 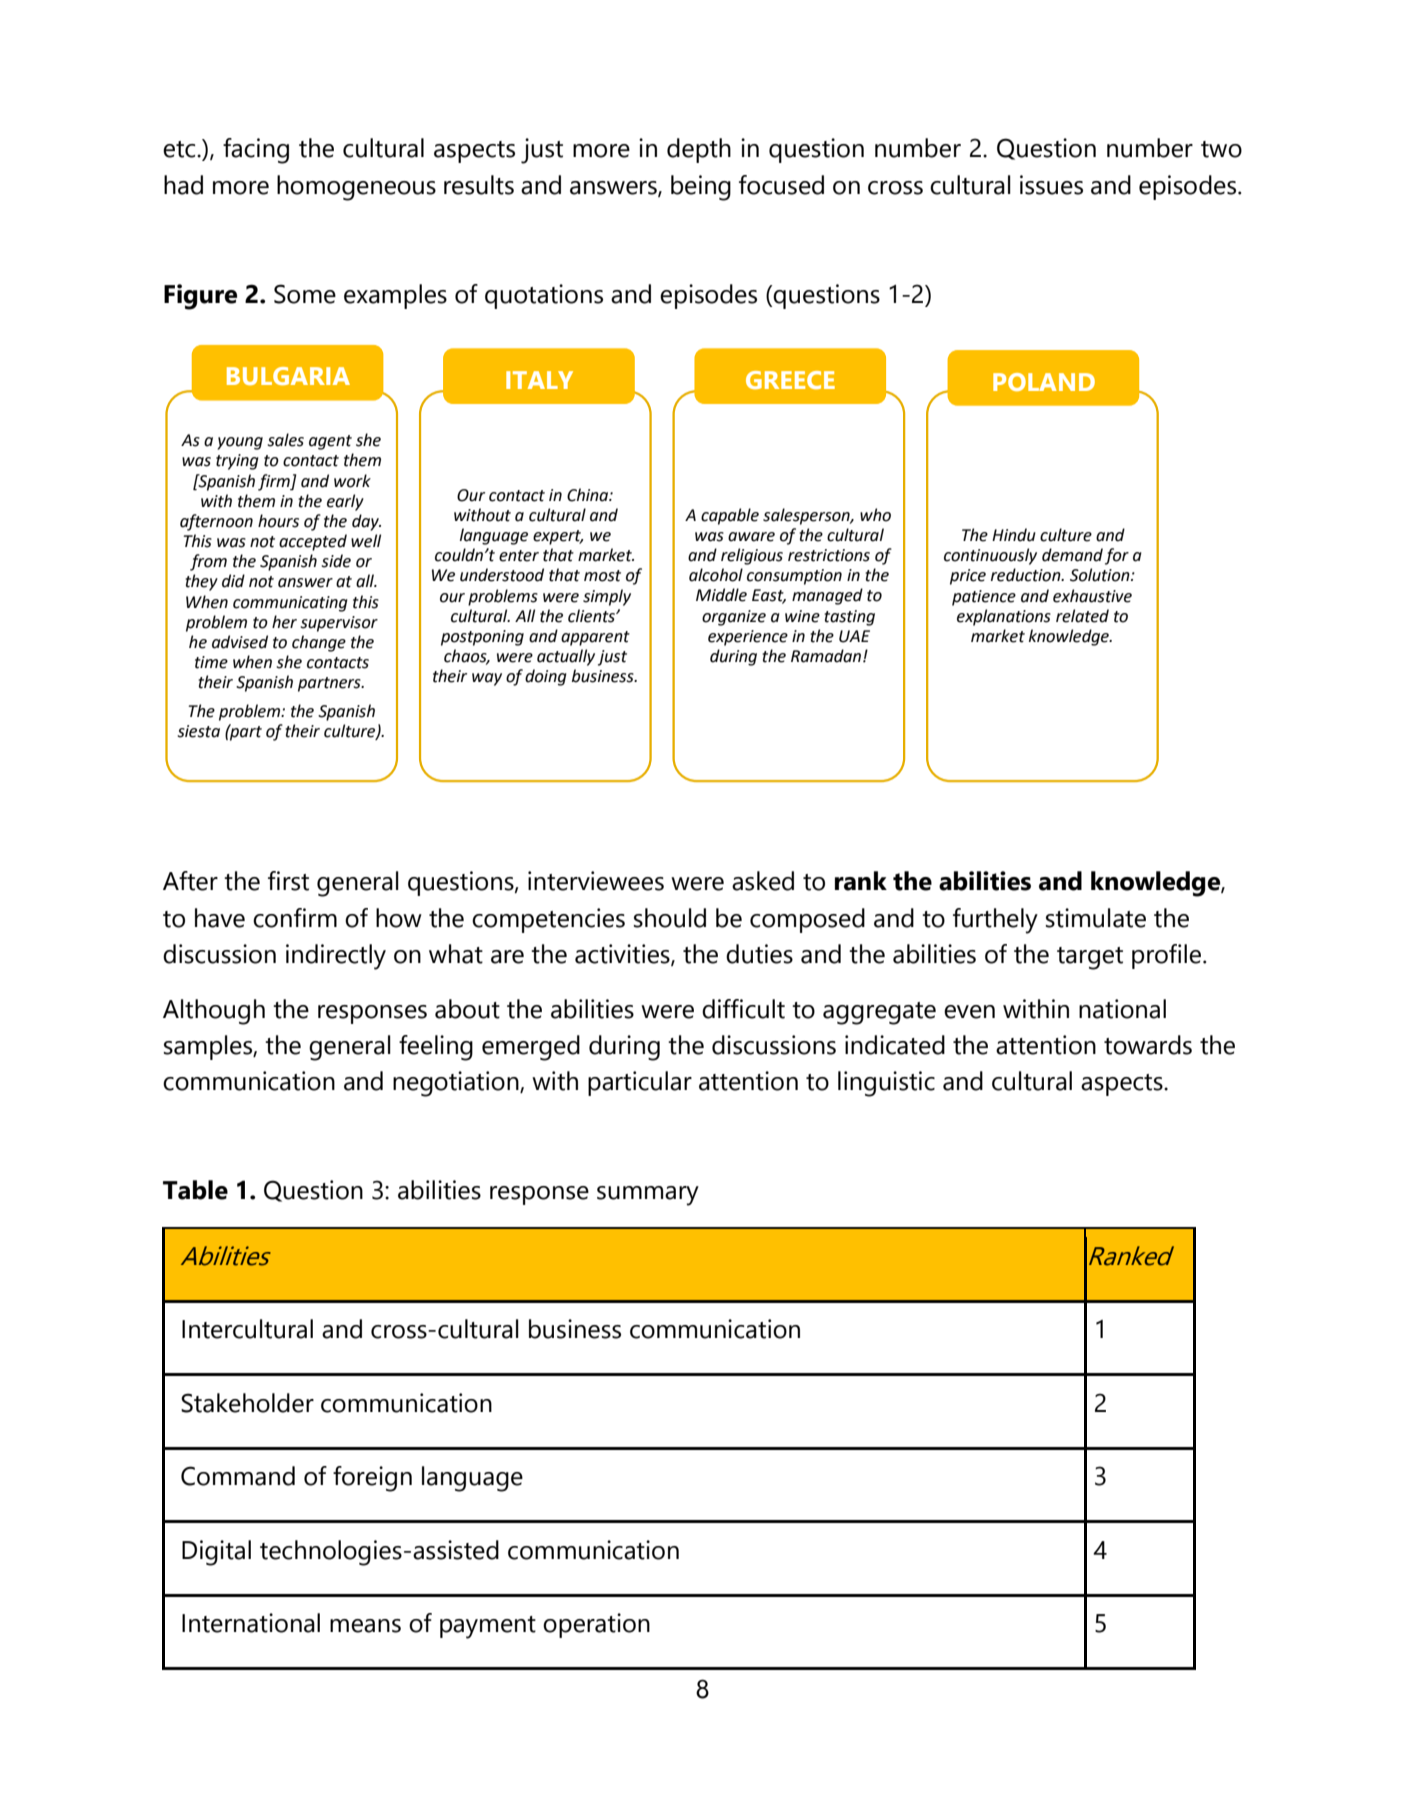 I want to click on means, so click(x=365, y=1626).
